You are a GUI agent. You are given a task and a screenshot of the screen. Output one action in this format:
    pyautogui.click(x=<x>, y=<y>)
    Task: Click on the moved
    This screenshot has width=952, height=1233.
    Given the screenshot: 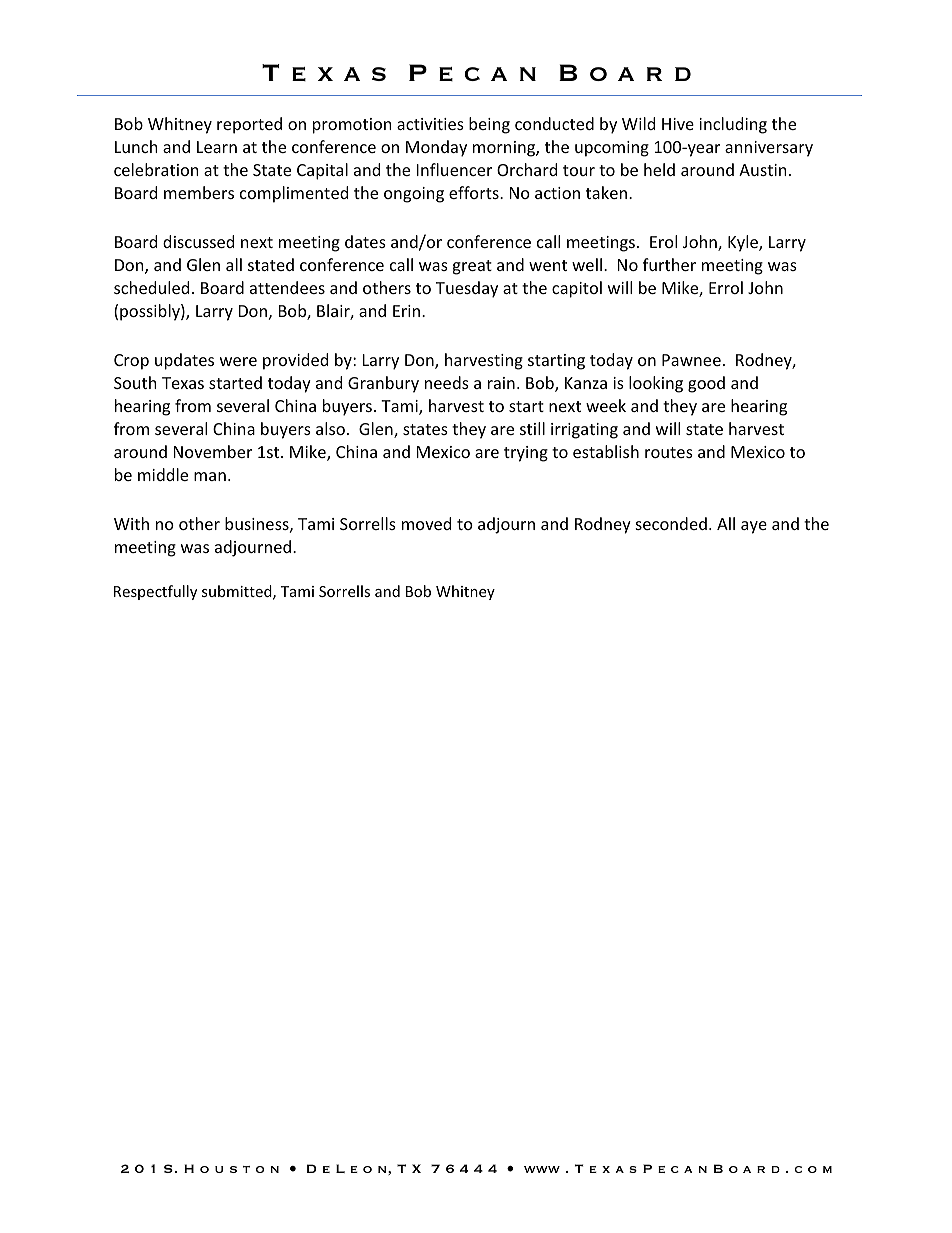 What is the action you would take?
    pyautogui.click(x=426, y=523)
